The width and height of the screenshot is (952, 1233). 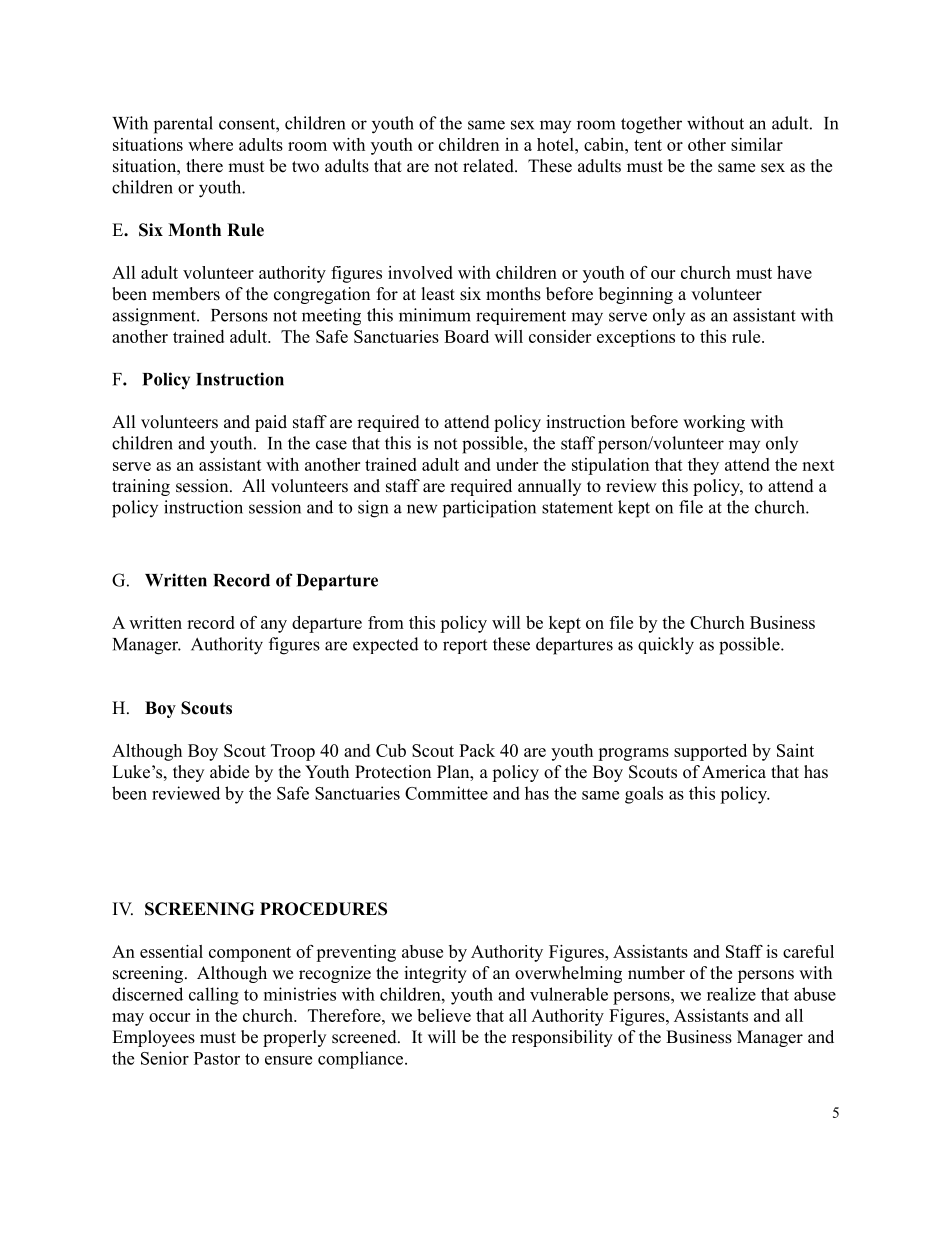 I want to click on where, so click(x=210, y=144).
